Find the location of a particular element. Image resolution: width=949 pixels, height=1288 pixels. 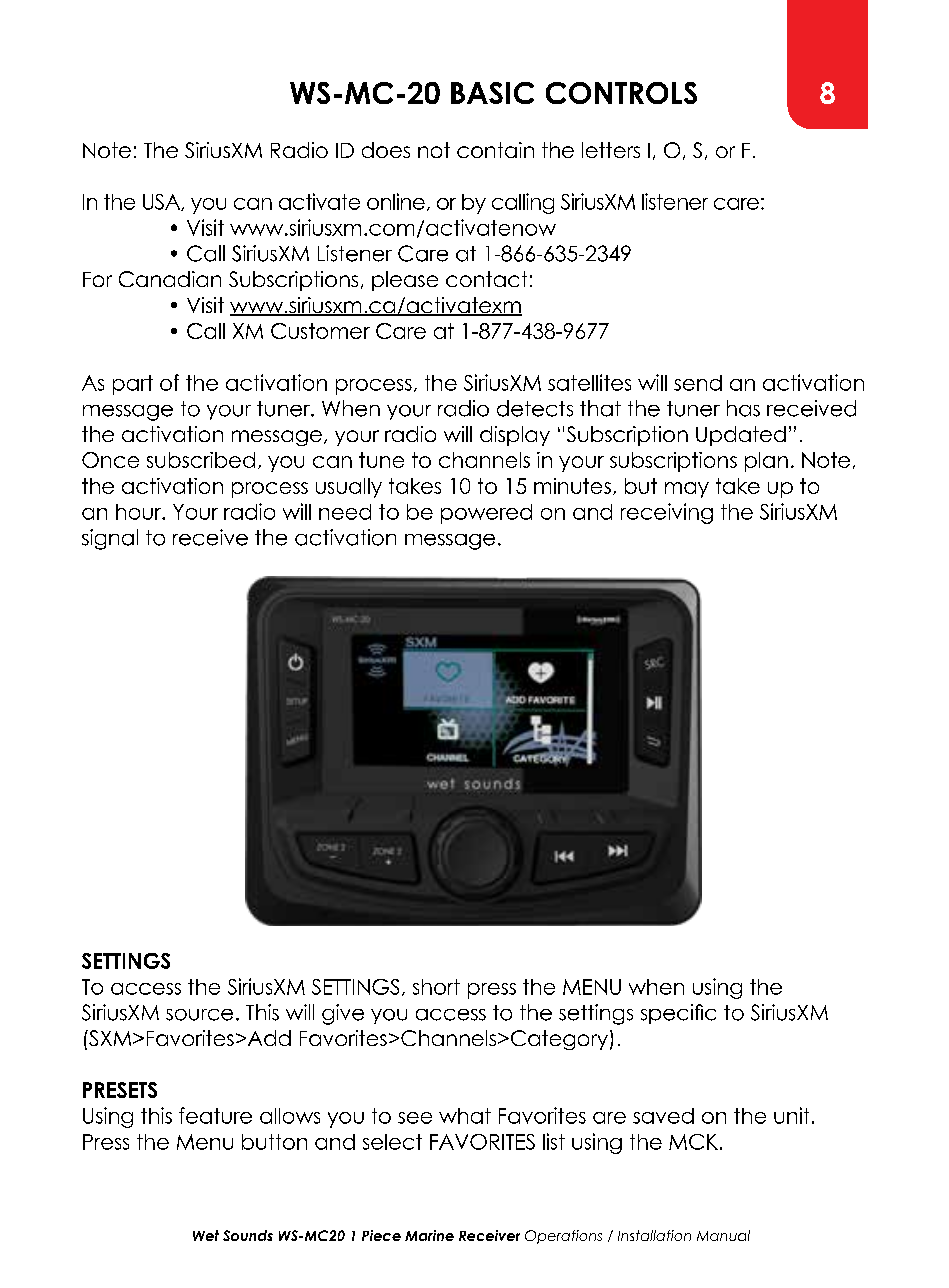

CONTROLS is located at coordinates (621, 93).
